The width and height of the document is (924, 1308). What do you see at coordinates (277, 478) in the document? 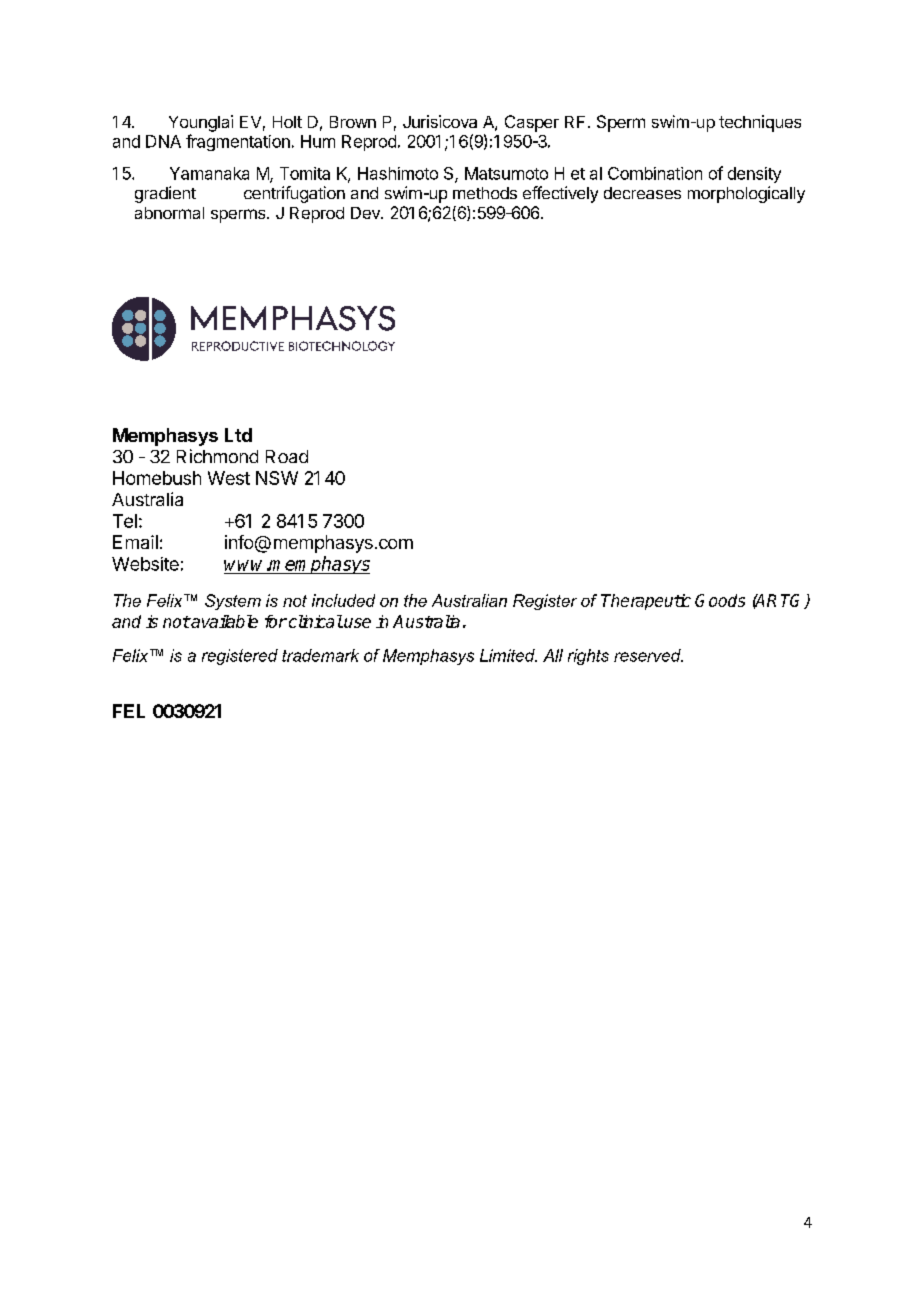
I see `NSW` at bounding box center [277, 478].
